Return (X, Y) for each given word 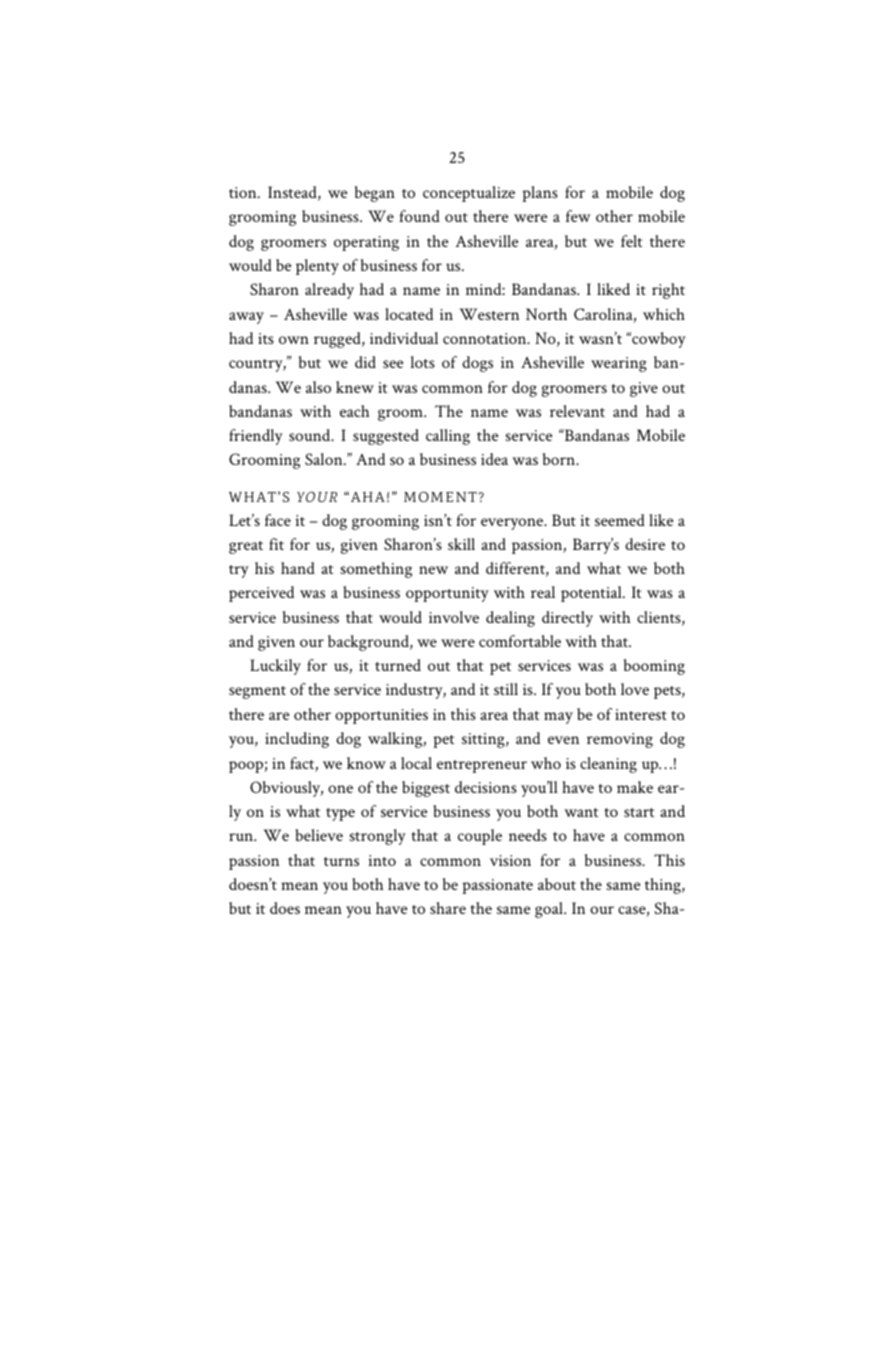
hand (298, 568)
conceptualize (469, 194)
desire (645, 544)
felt (632, 241)
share (448, 908)
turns (341, 861)
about (557, 884)
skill (461, 544)
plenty (317, 267)
